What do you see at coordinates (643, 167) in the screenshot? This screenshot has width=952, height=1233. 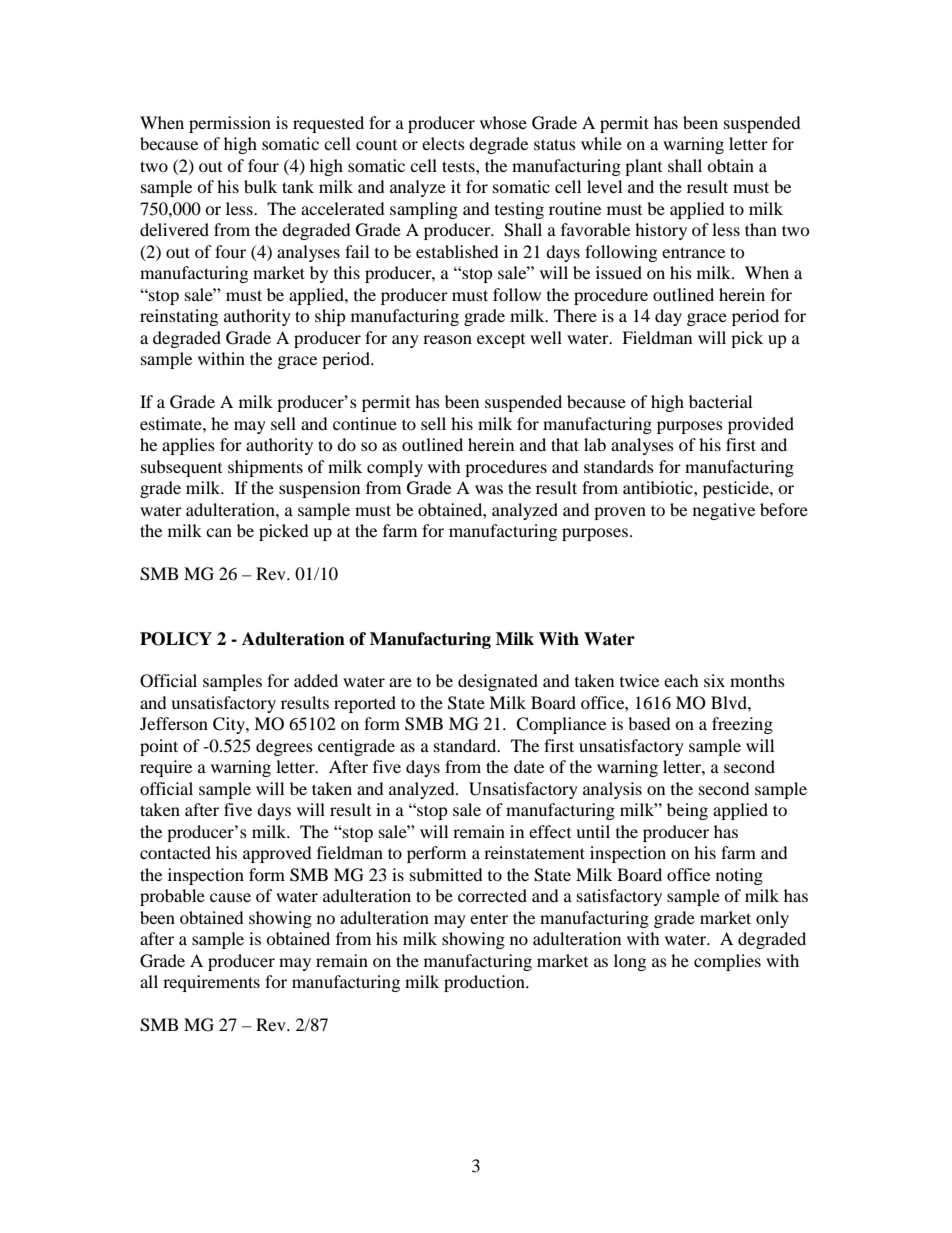 I see `plant` at bounding box center [643, 167].
